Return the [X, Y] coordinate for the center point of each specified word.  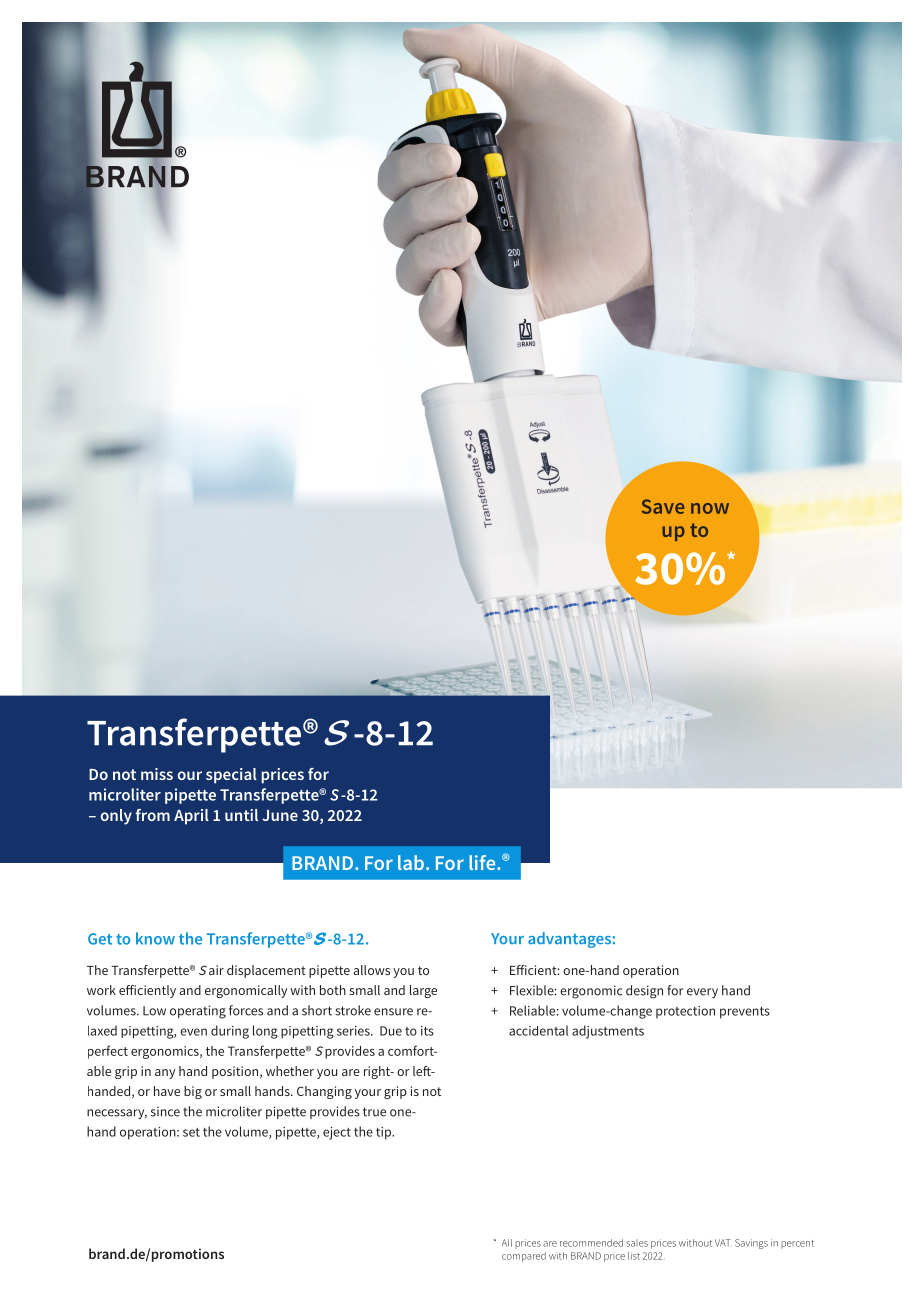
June [280, 815]
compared [524, 1257]
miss [157, 774]
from [152, 815]
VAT [723, 1243]
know [155, 938]
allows [371, 970]
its [427, 1031]
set [191, 1132]
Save [663, 506]
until [241, 815]
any [165, 1074]
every [702, 993]
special [231, 776]
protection [685, 1012]
